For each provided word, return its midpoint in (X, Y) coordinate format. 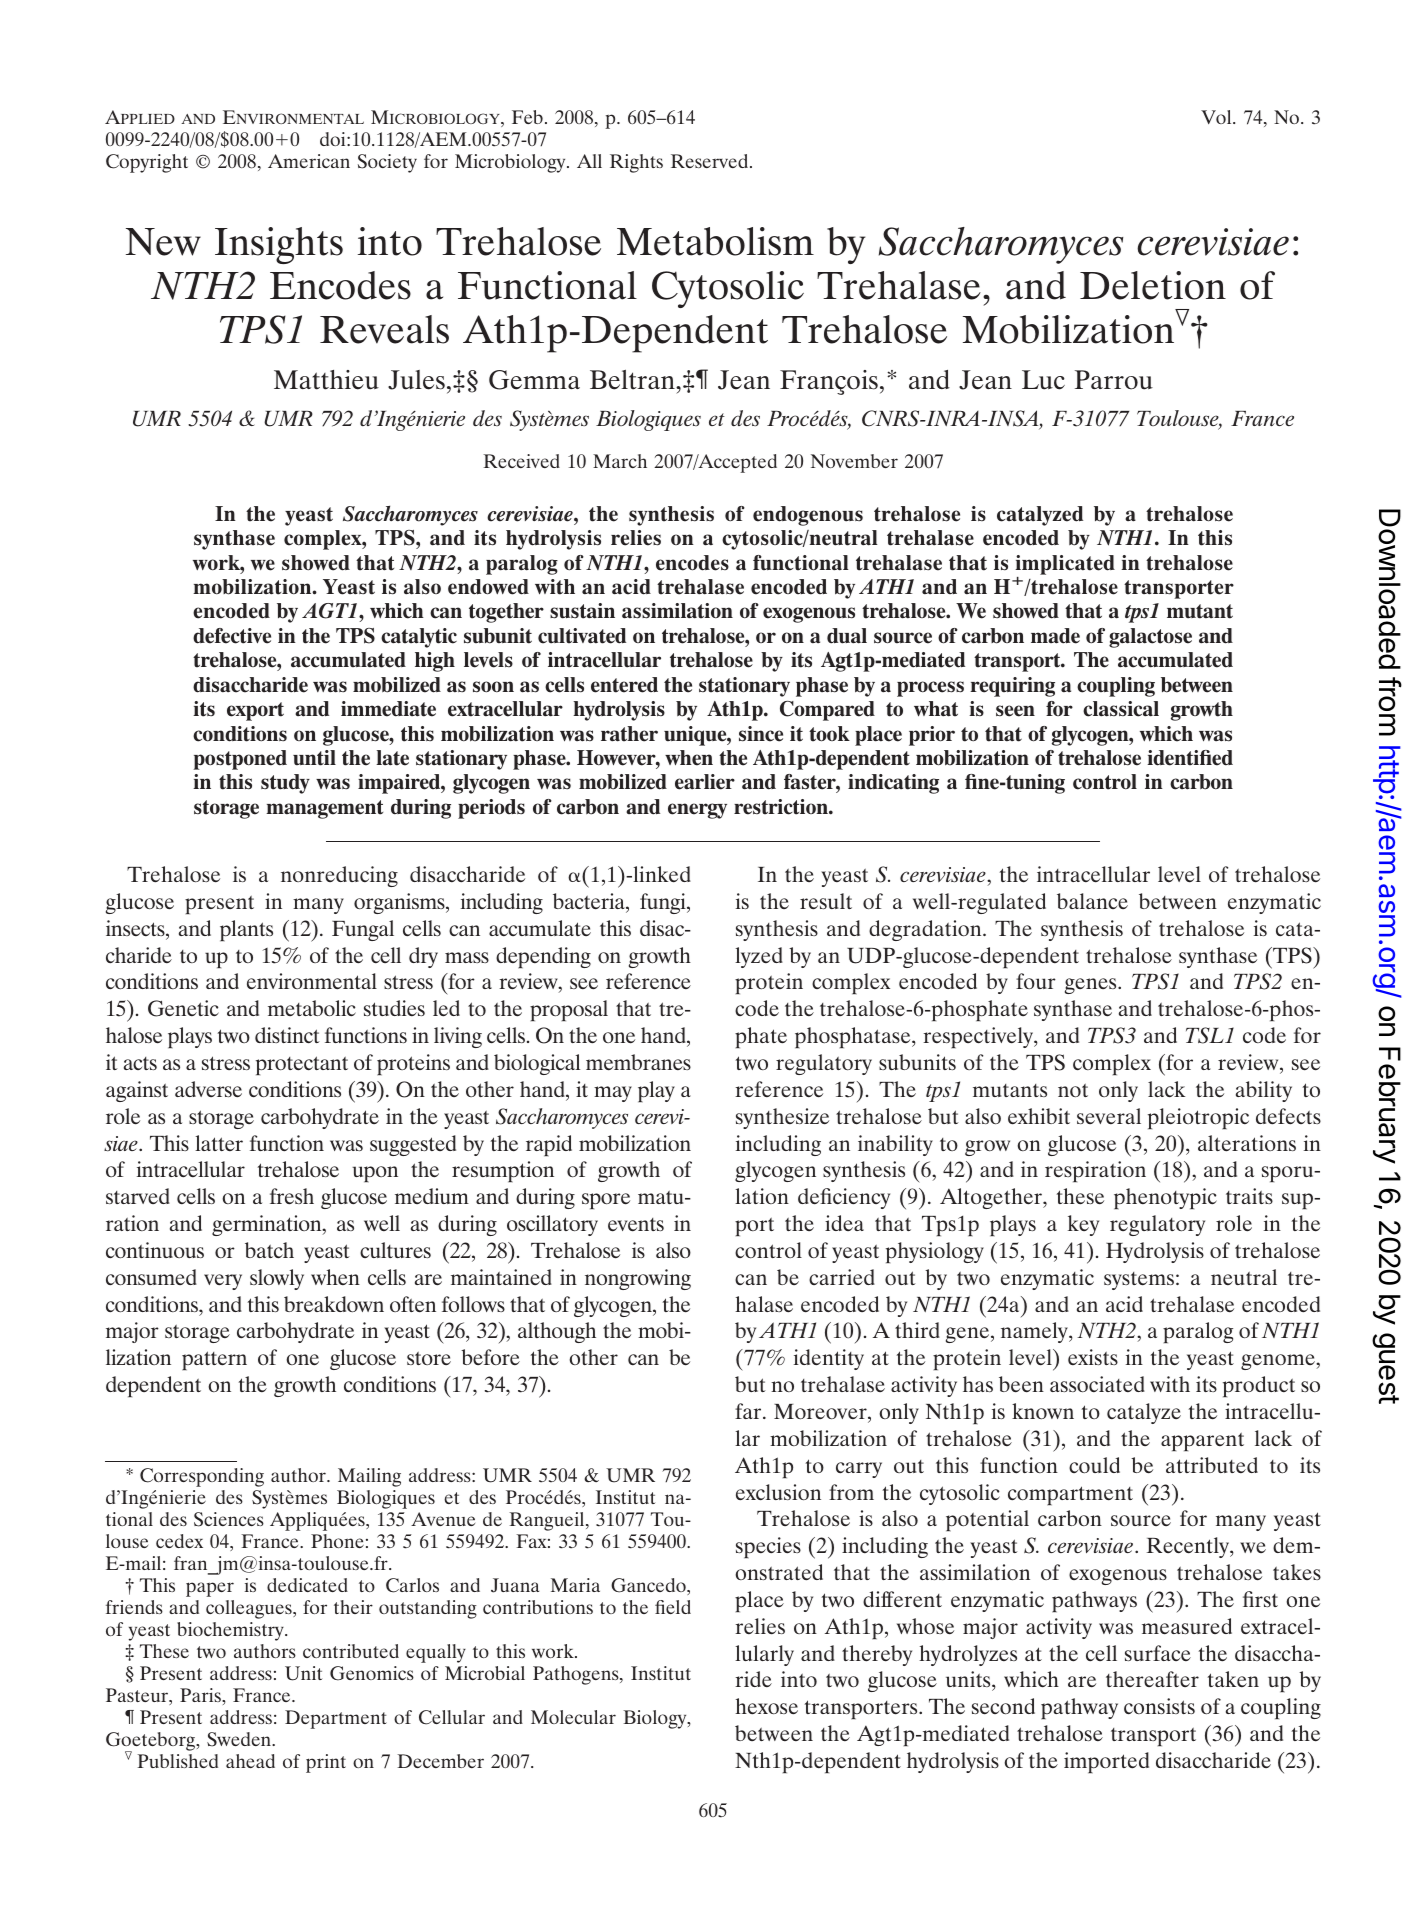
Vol (1217, 117)
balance (1092, 901)
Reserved (711, 161)
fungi (664, 903)
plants (246, 930)
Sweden (240, 1739)
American (309, 161)
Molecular (573, 1717)
